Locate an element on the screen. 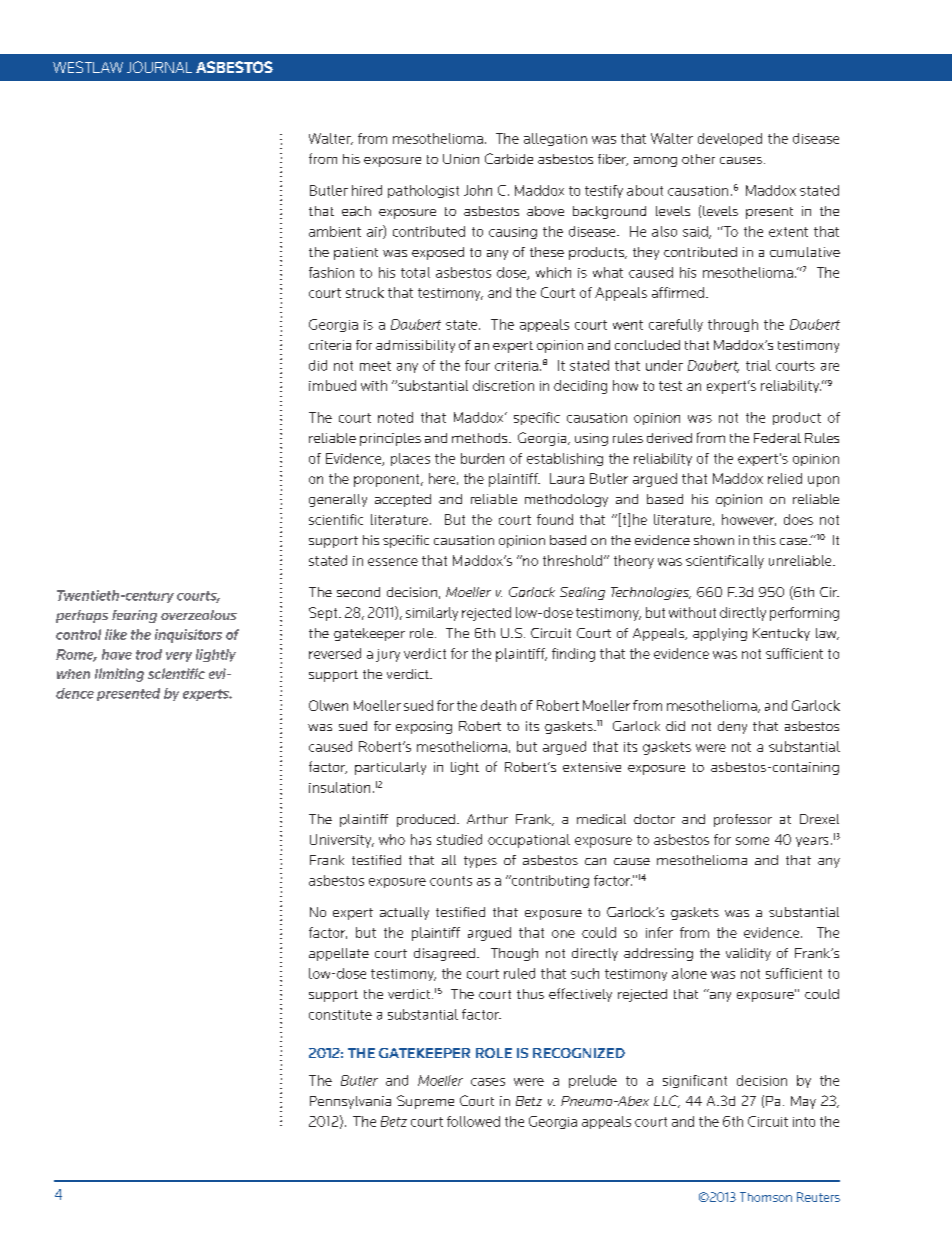 Image resolution: width=952 pixels, height=1233 pixels. followed is located at coordinates (473, 1121).
